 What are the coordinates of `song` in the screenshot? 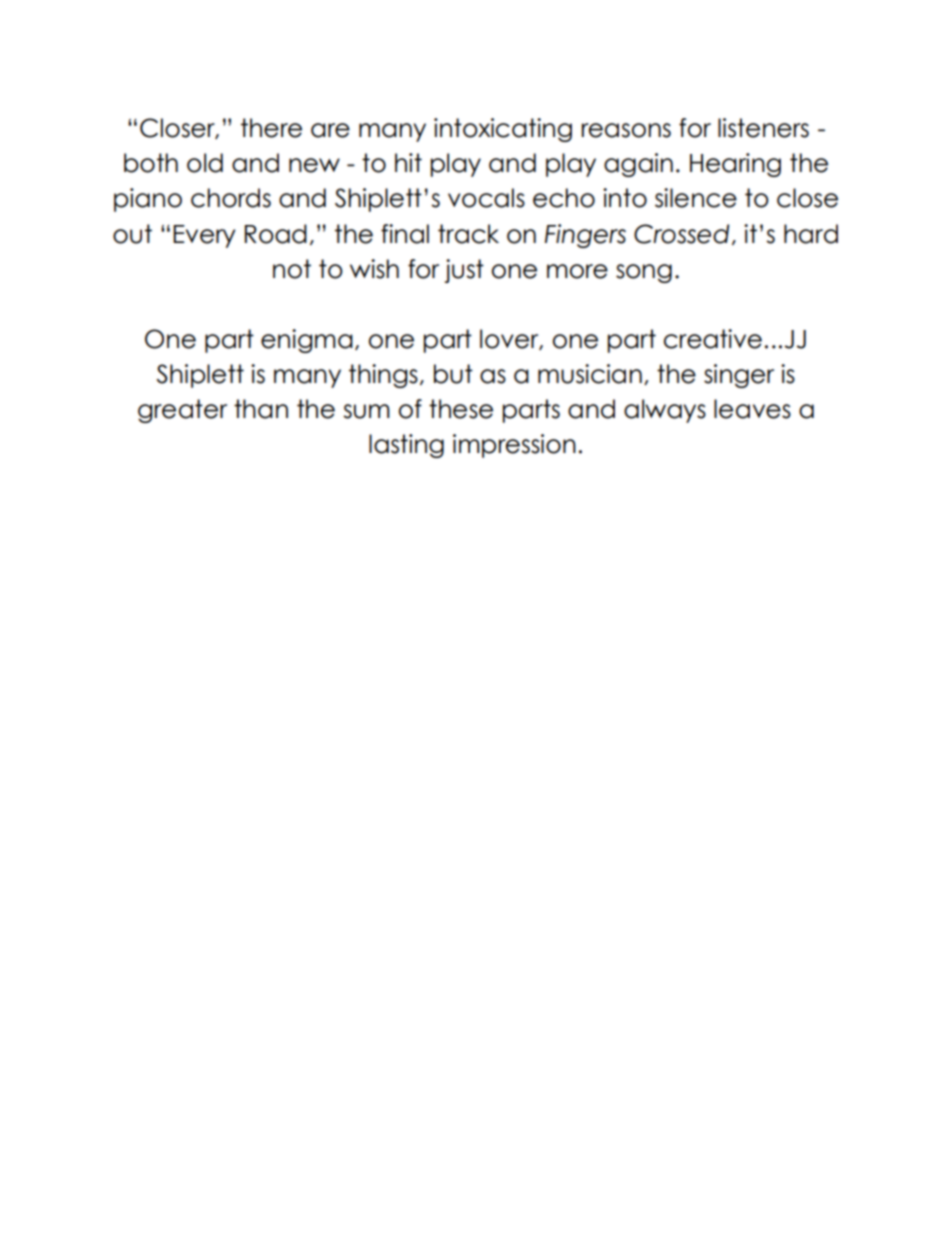 It's located at (644, 273).
